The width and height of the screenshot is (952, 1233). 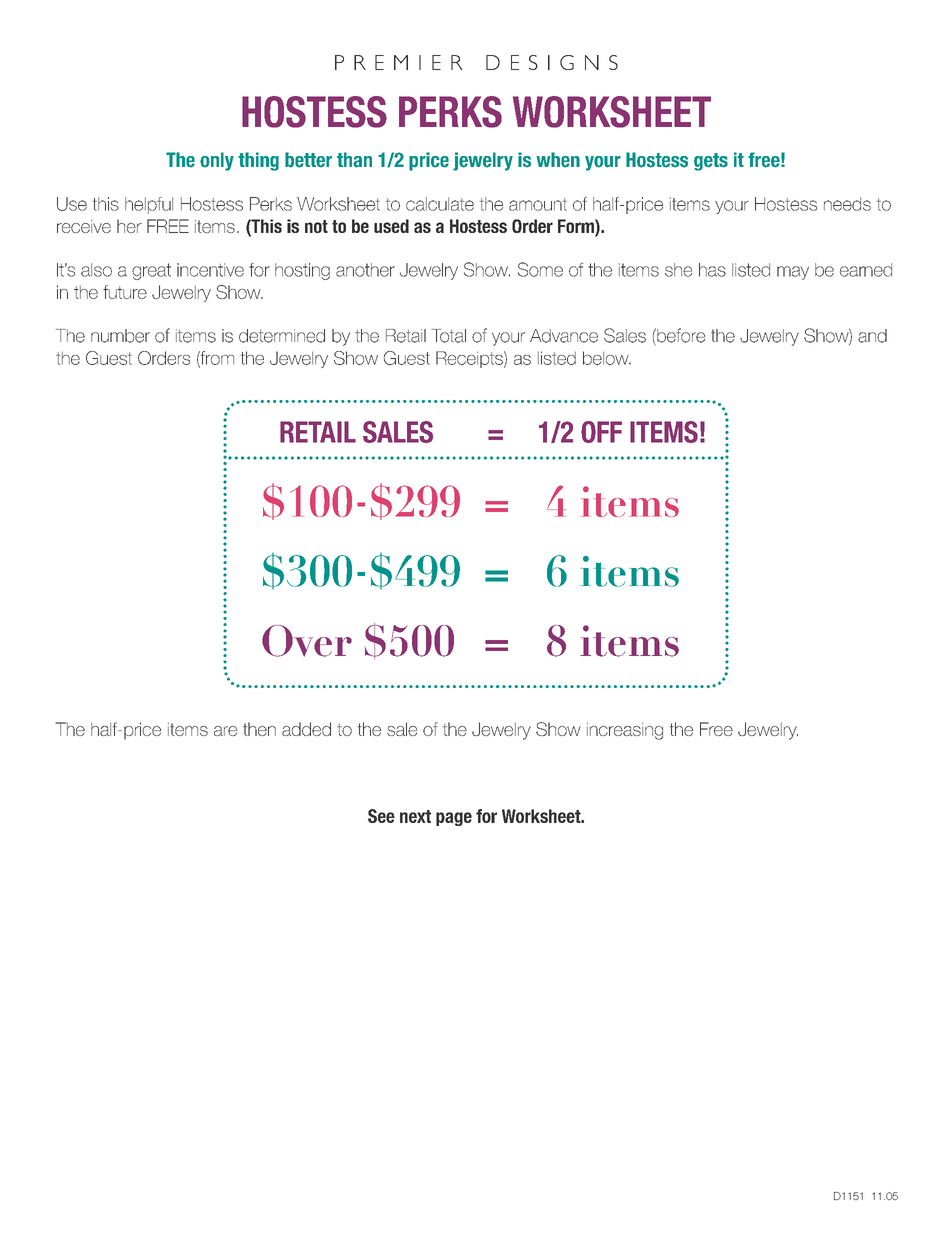 I want to click on gets, so click(x=711, y=162).
